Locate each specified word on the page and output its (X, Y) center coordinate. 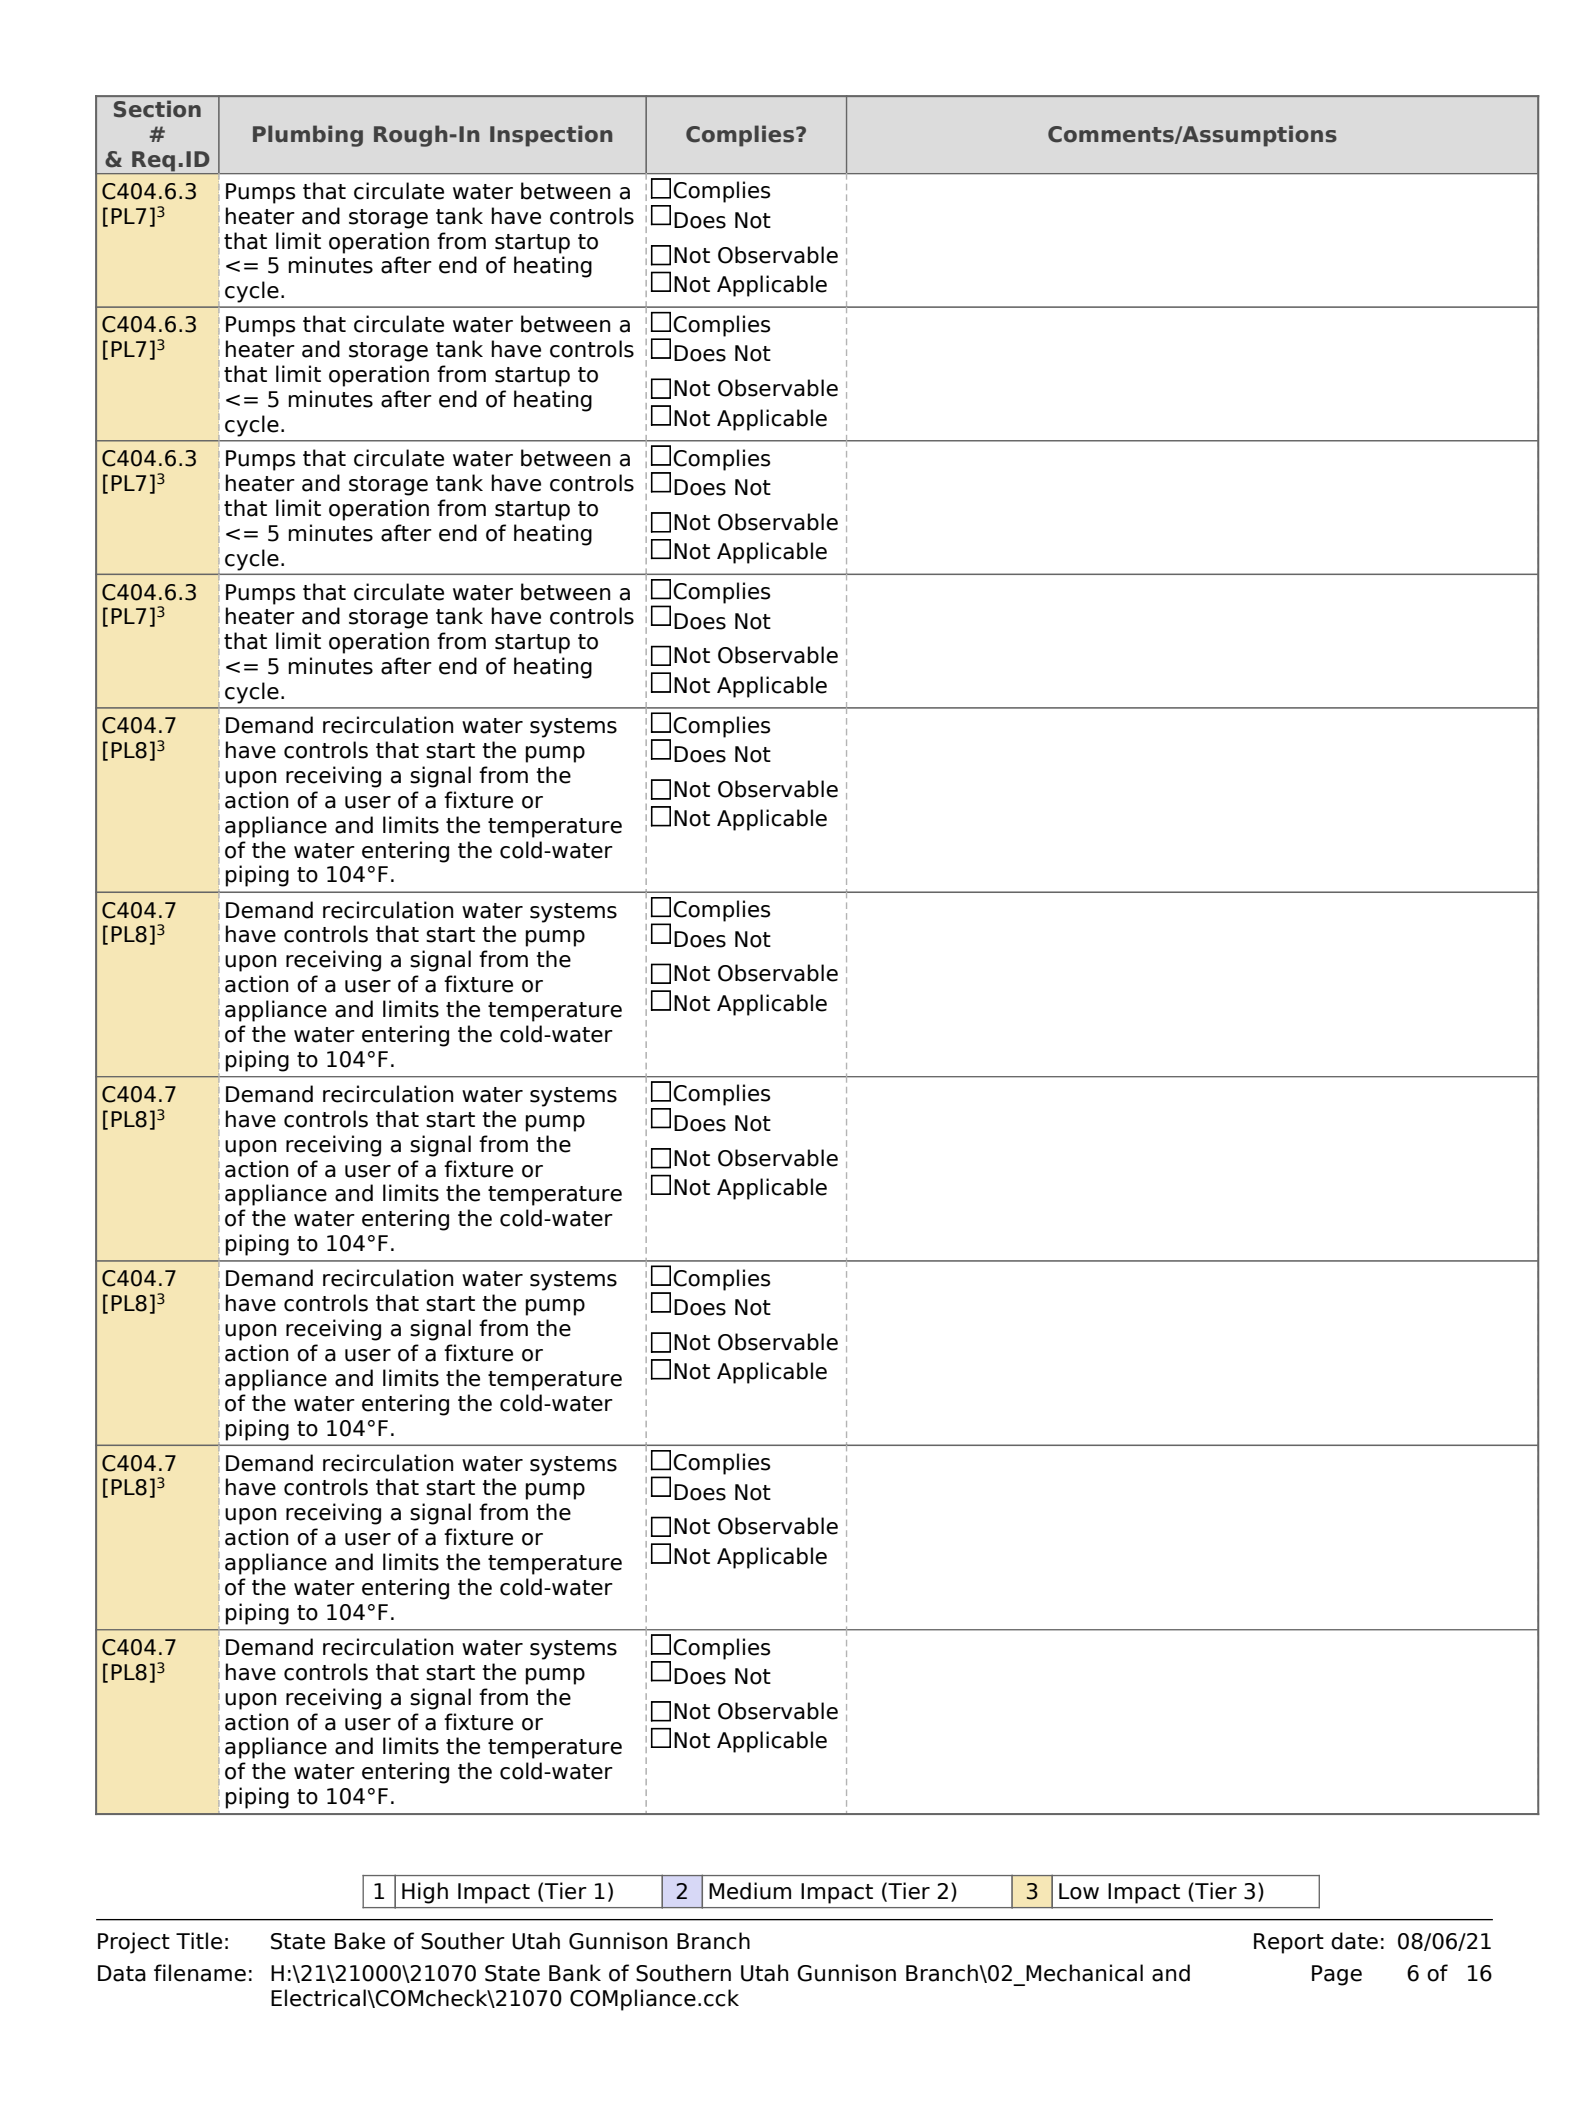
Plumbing (308, 136)
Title (199, 1941)
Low (1079, 1891)
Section (157, 109)
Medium (750, 1891)
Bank (575, 1973)
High (425, 1893)
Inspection (551, 136)
